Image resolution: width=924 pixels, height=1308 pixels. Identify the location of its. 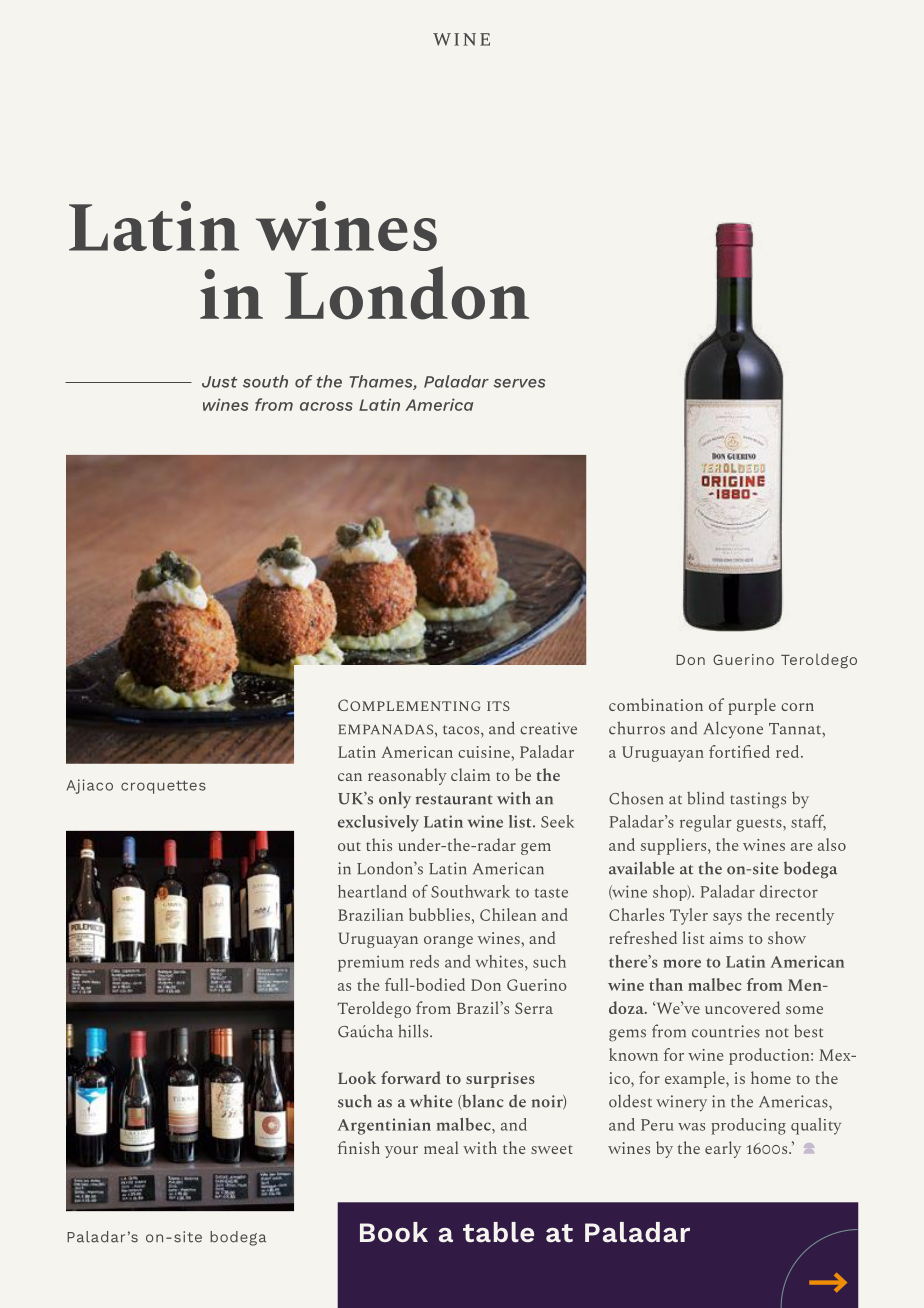
(498, 706).
